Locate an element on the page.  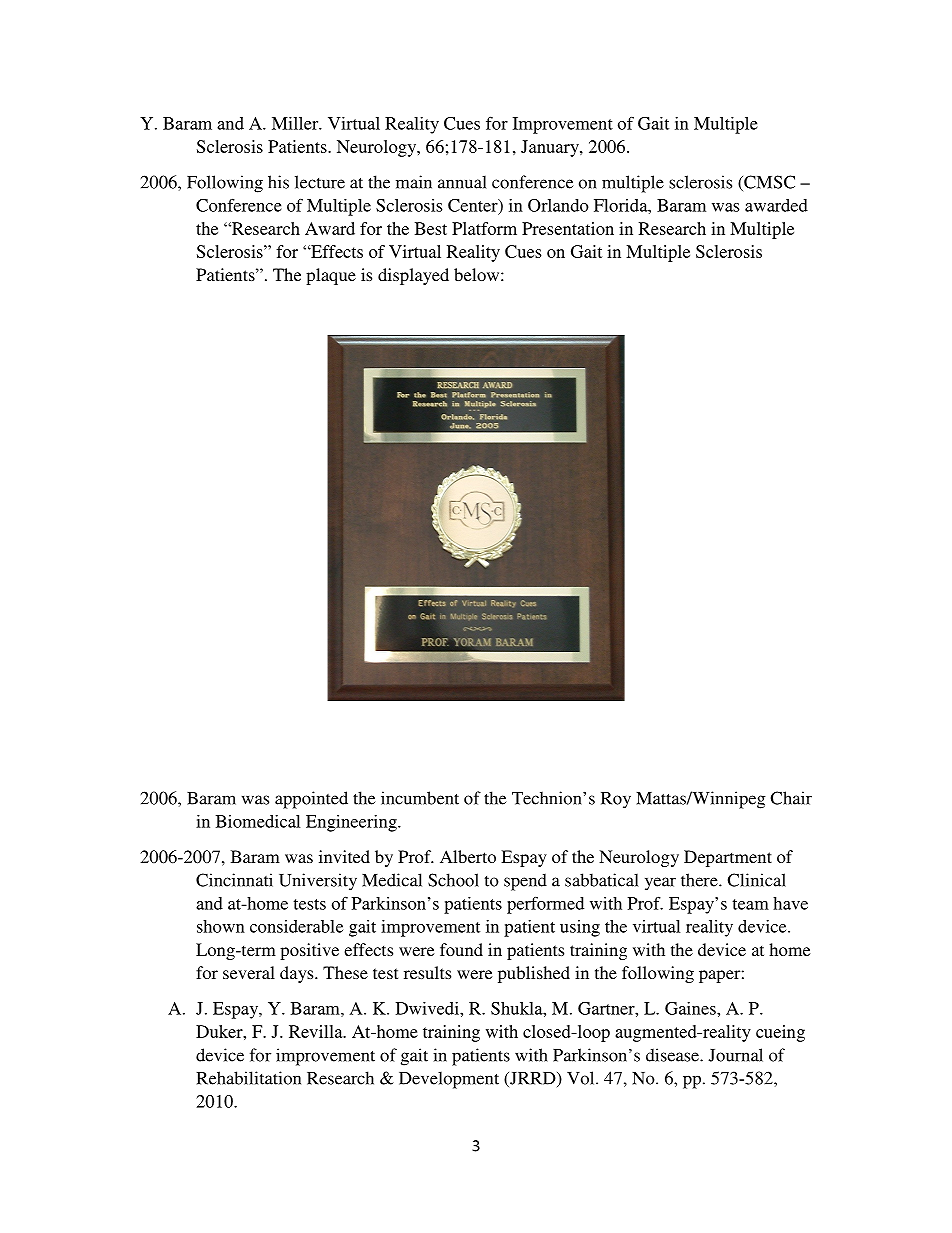
Chair is located at coordinates (791, 798).
